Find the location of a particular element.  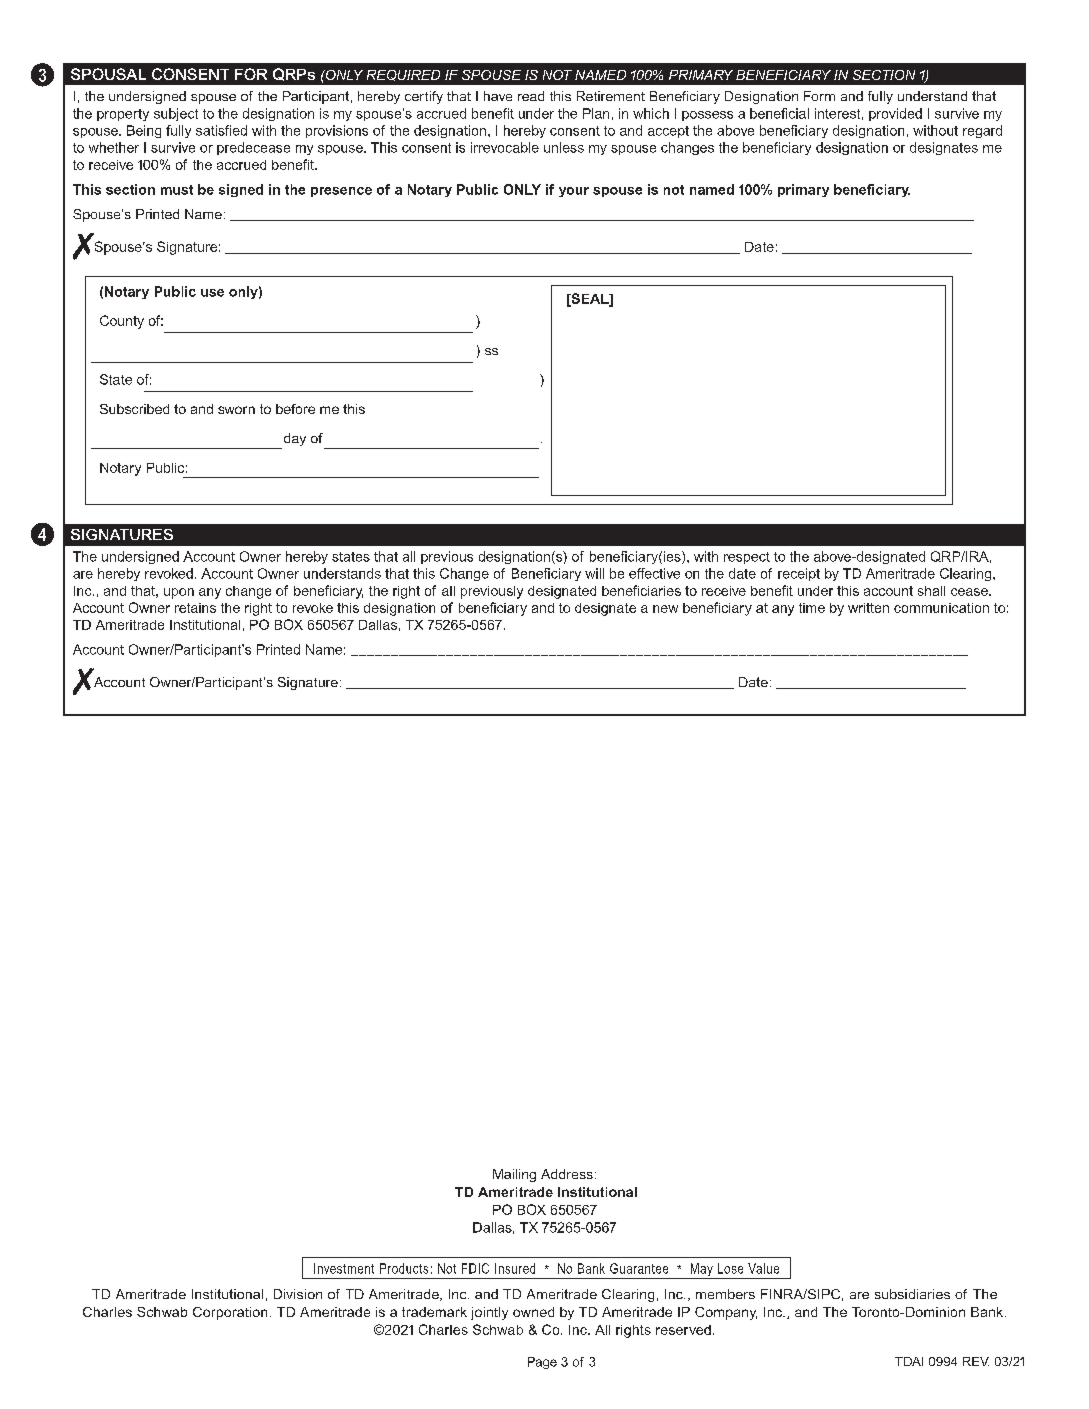

satisfied is located at coordinates (221, 130).
